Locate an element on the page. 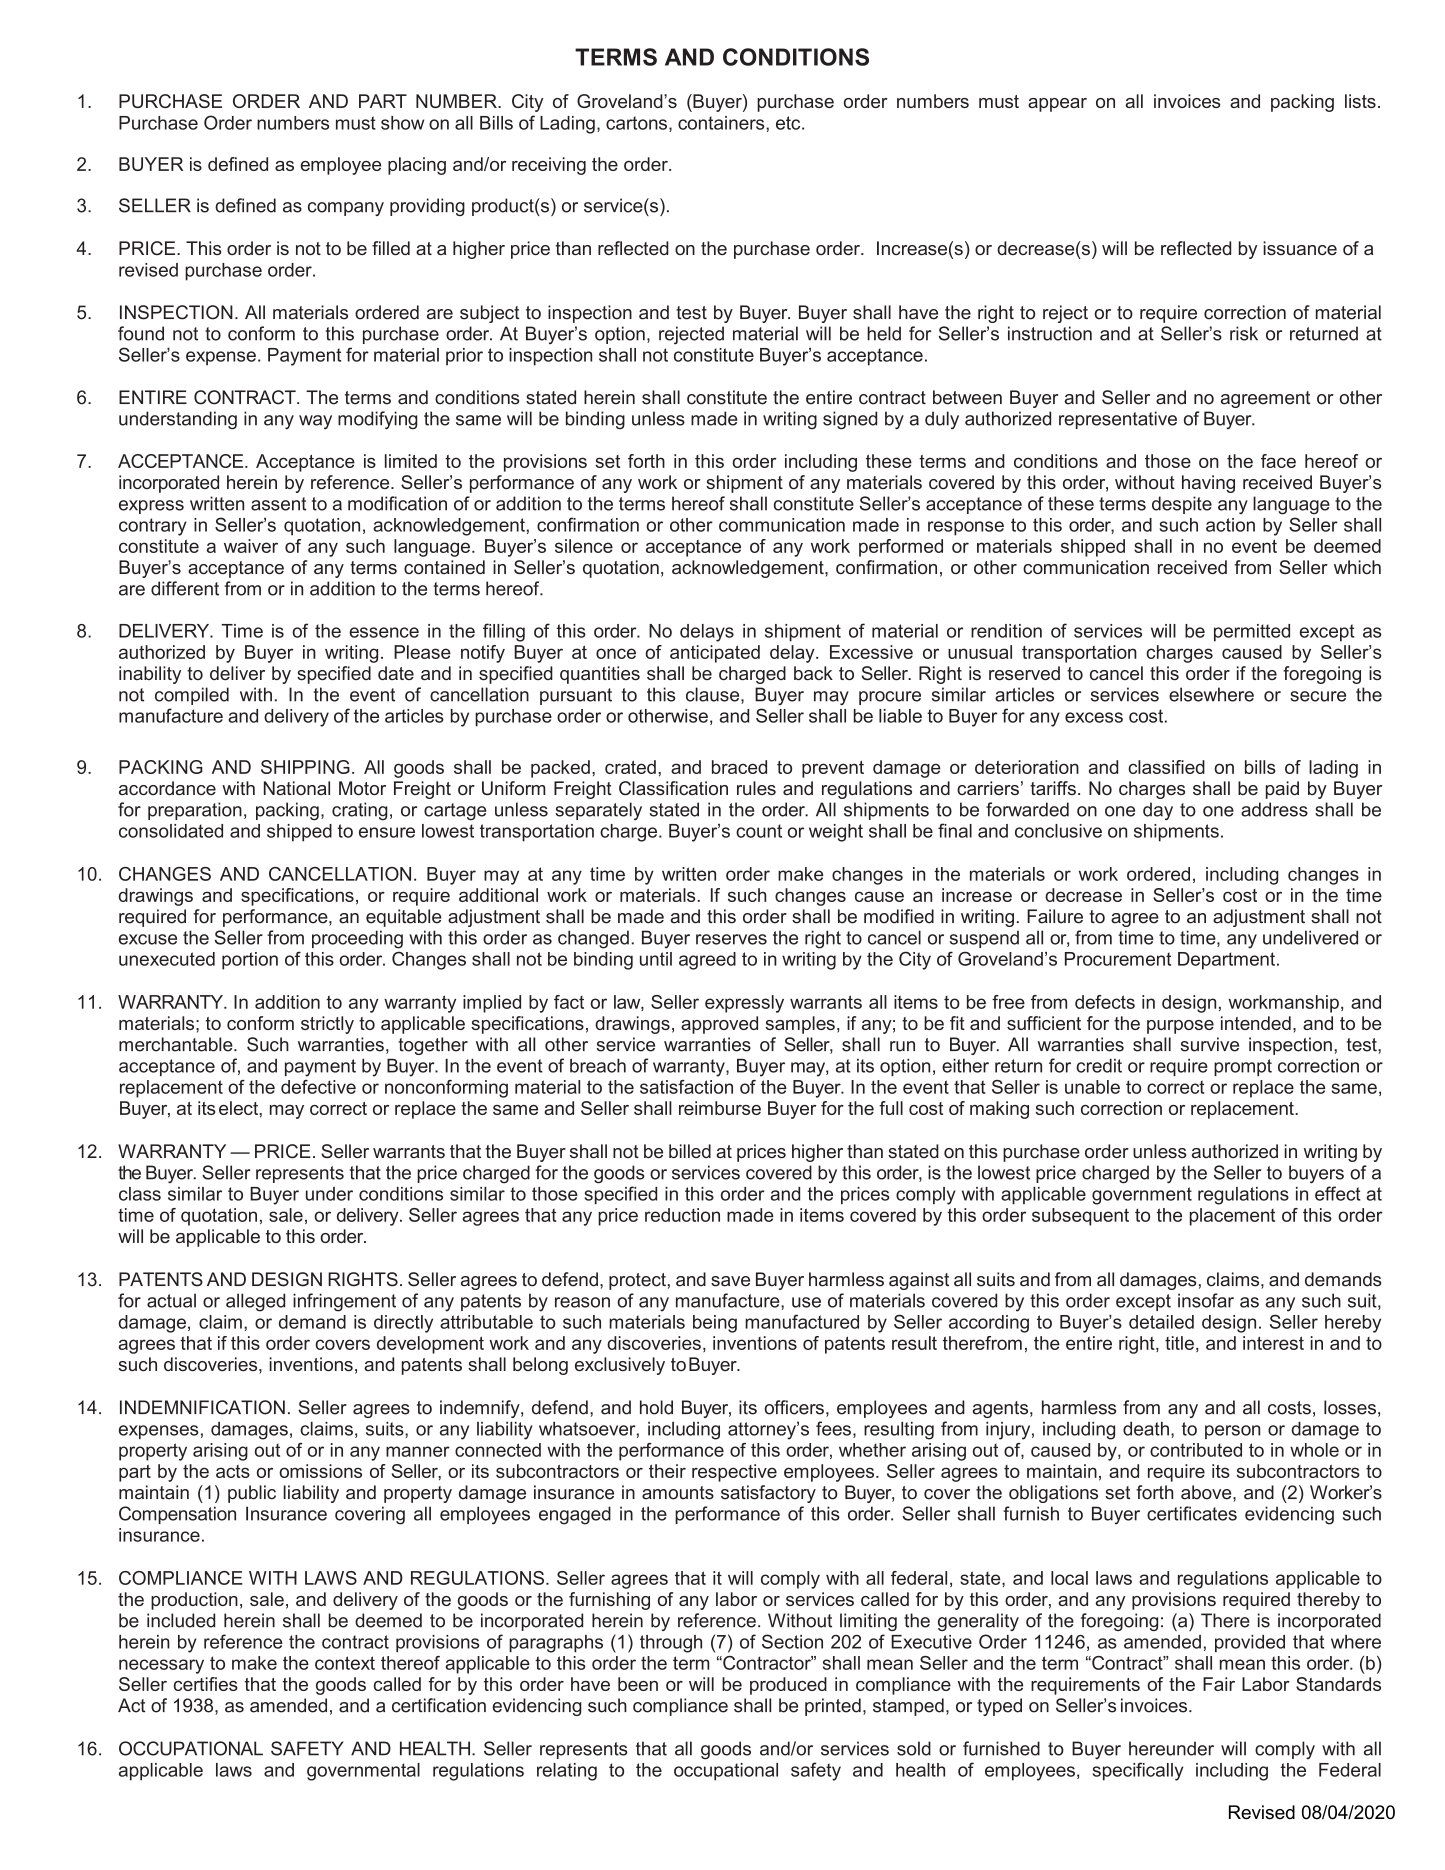 The image size is (1445, 1870). effect is located at coordinates (1338, 1193).
